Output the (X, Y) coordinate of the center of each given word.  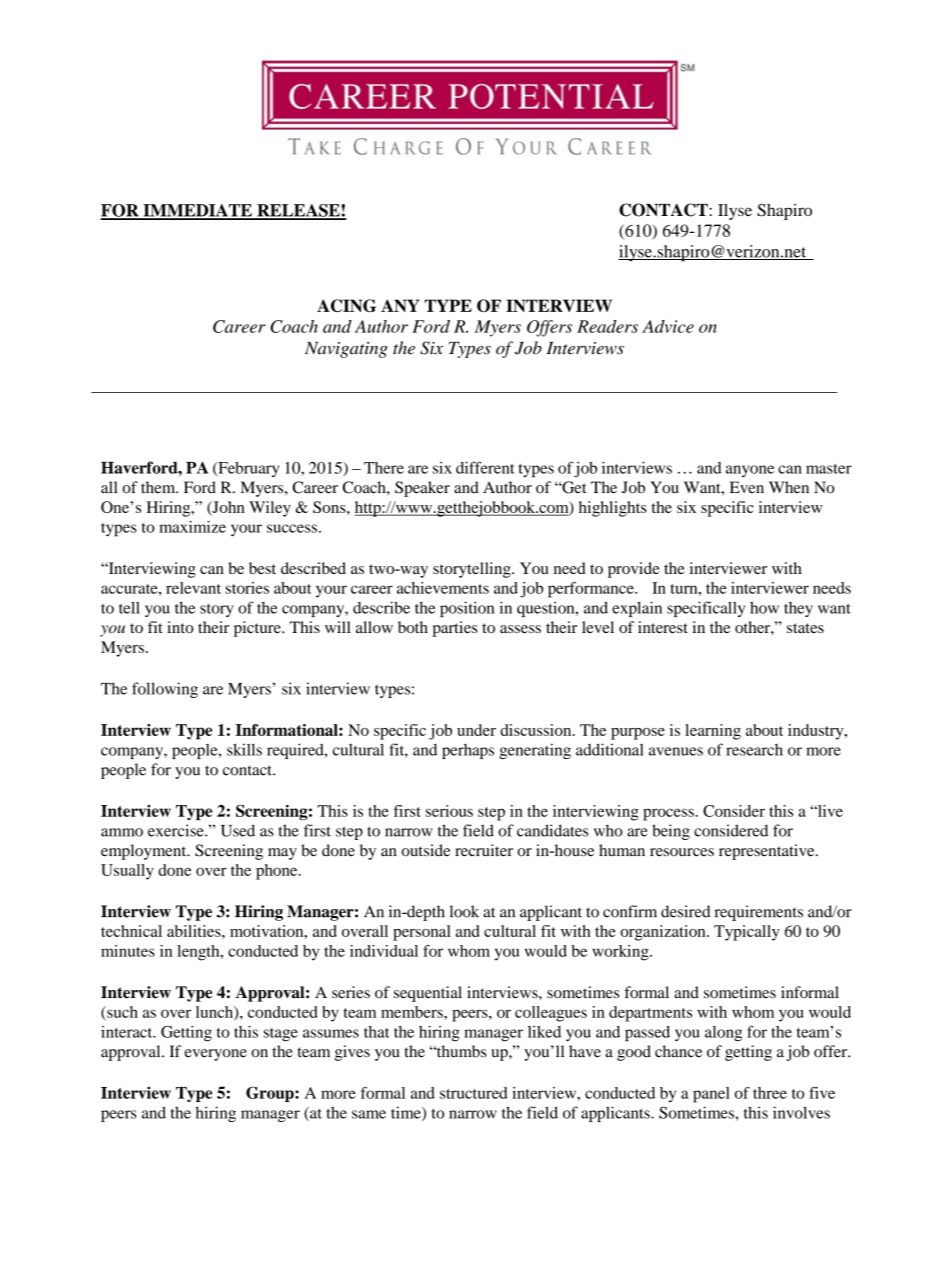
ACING (346, 305)
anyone (750, 471)
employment (145, 852)
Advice (668, 326)
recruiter (484, 850)
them (159, 487)
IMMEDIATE (197, 211)
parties (455, 629)
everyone (216, 1055)
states (805, 628)
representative (768, 852)
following (165, 690)
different (485, 467)
